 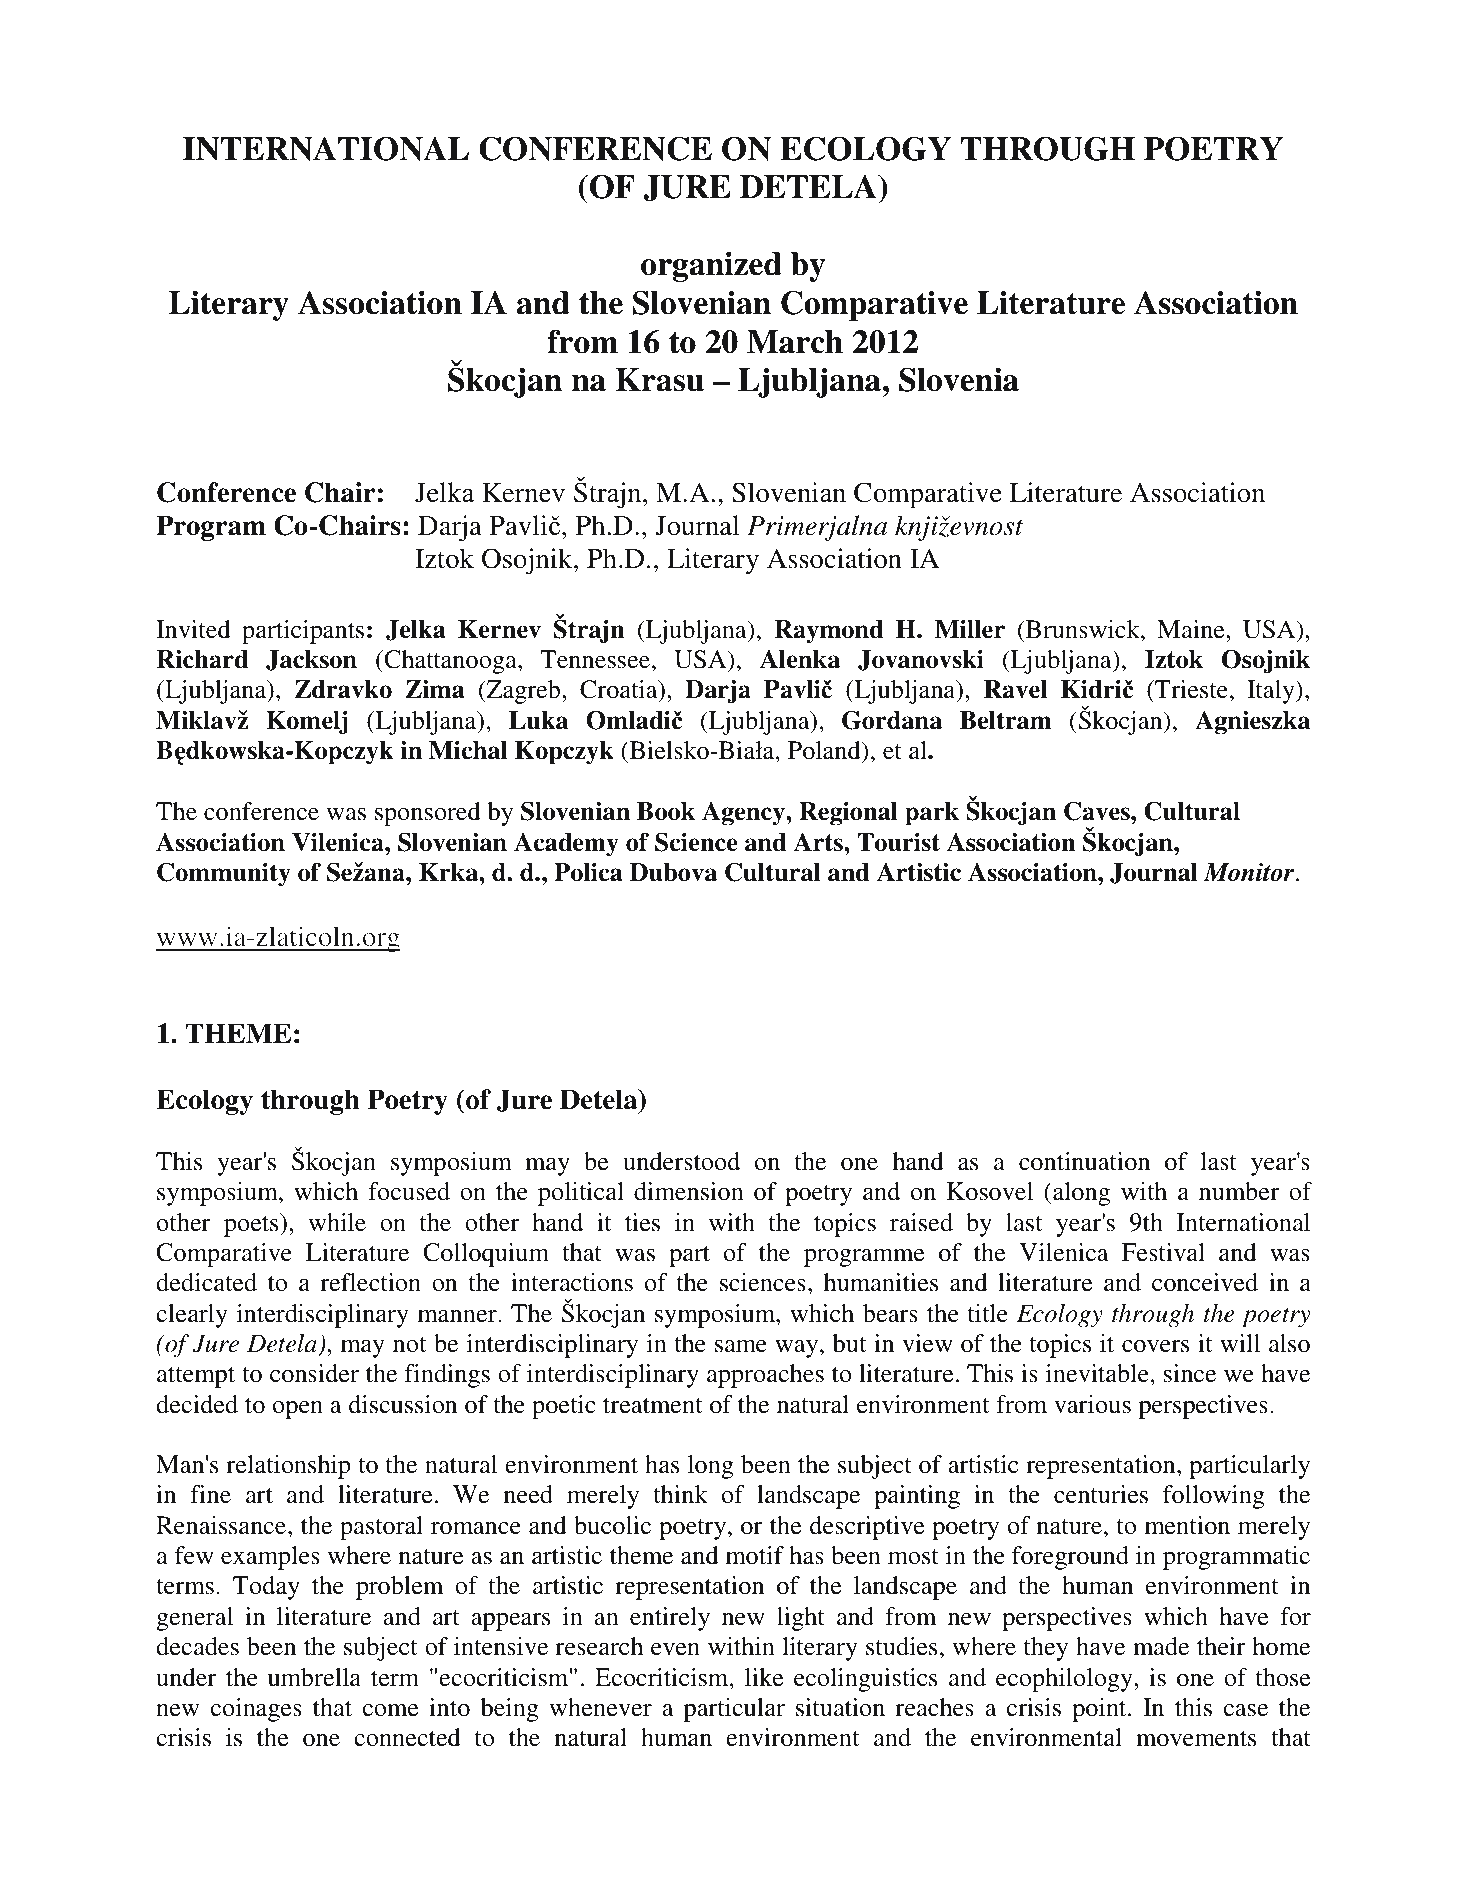 What do you see at coordinates (764, 1677) in the screenshot?
I see `like` at bounding box center [764, 1677].
